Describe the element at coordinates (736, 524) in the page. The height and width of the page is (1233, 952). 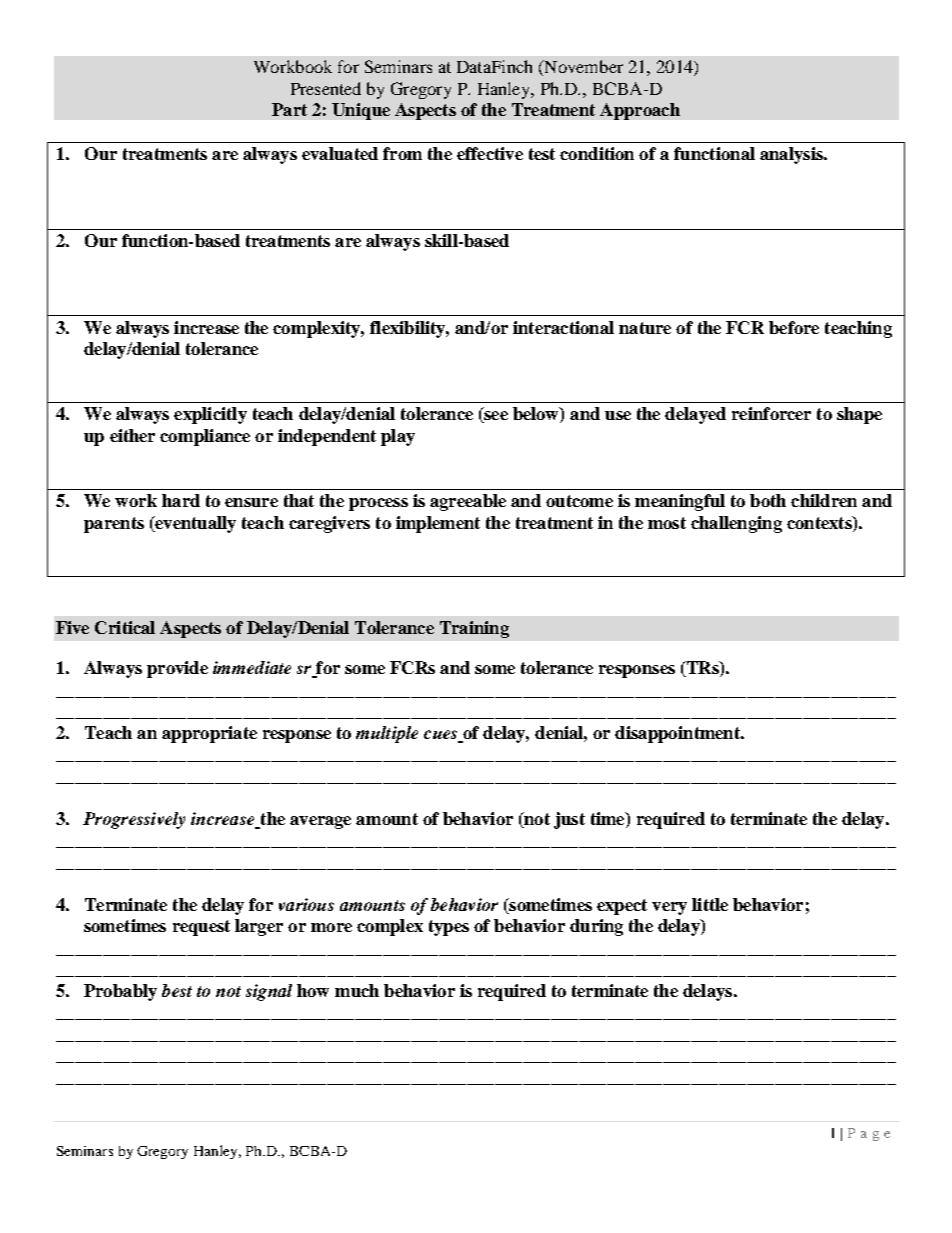
I see `challenging` at that location.
